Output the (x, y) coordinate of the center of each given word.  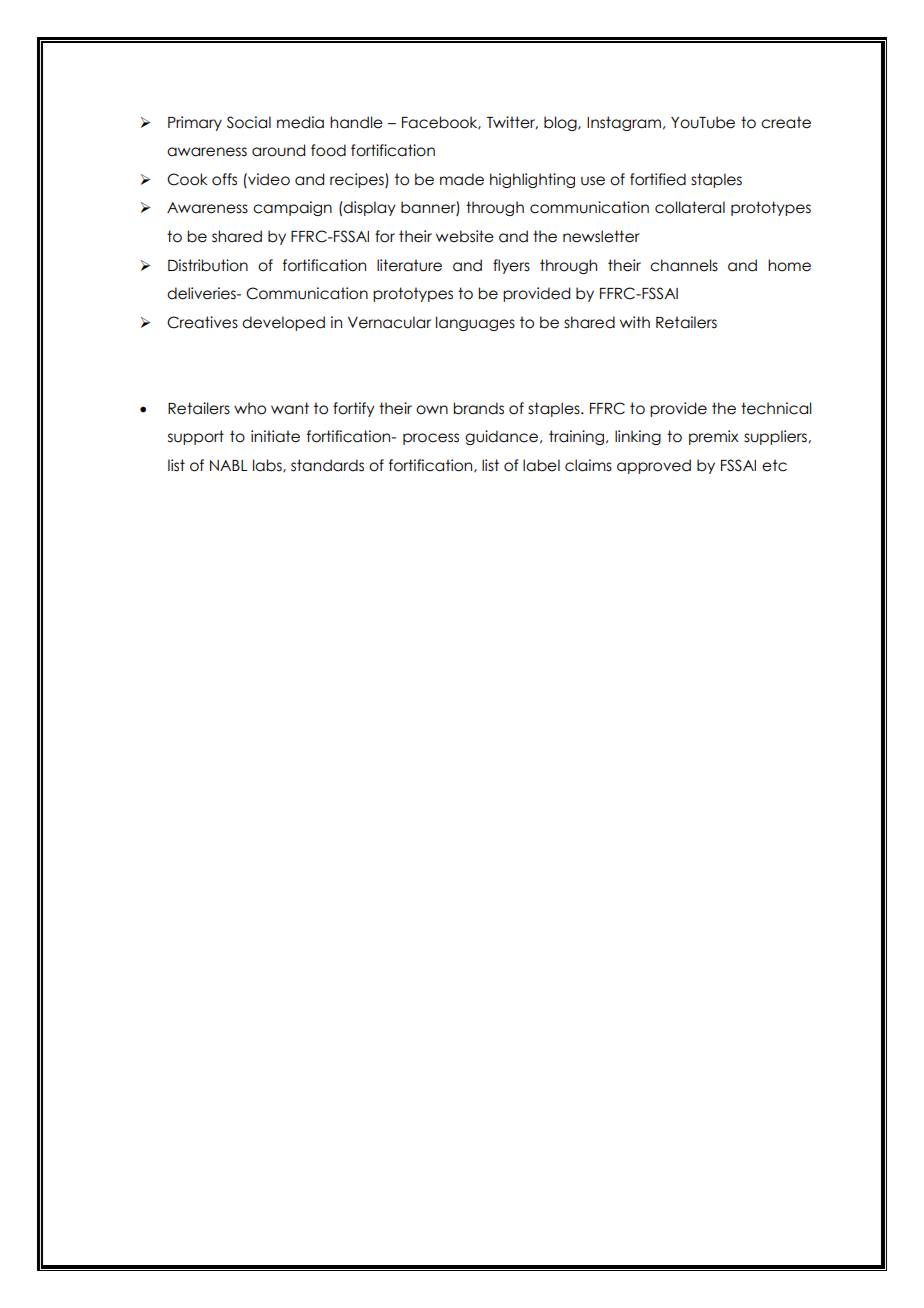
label (541, 465)
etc (774, 465)
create (786, 122)
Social (249, 122)
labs (268, 466)
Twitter (512, 123)
